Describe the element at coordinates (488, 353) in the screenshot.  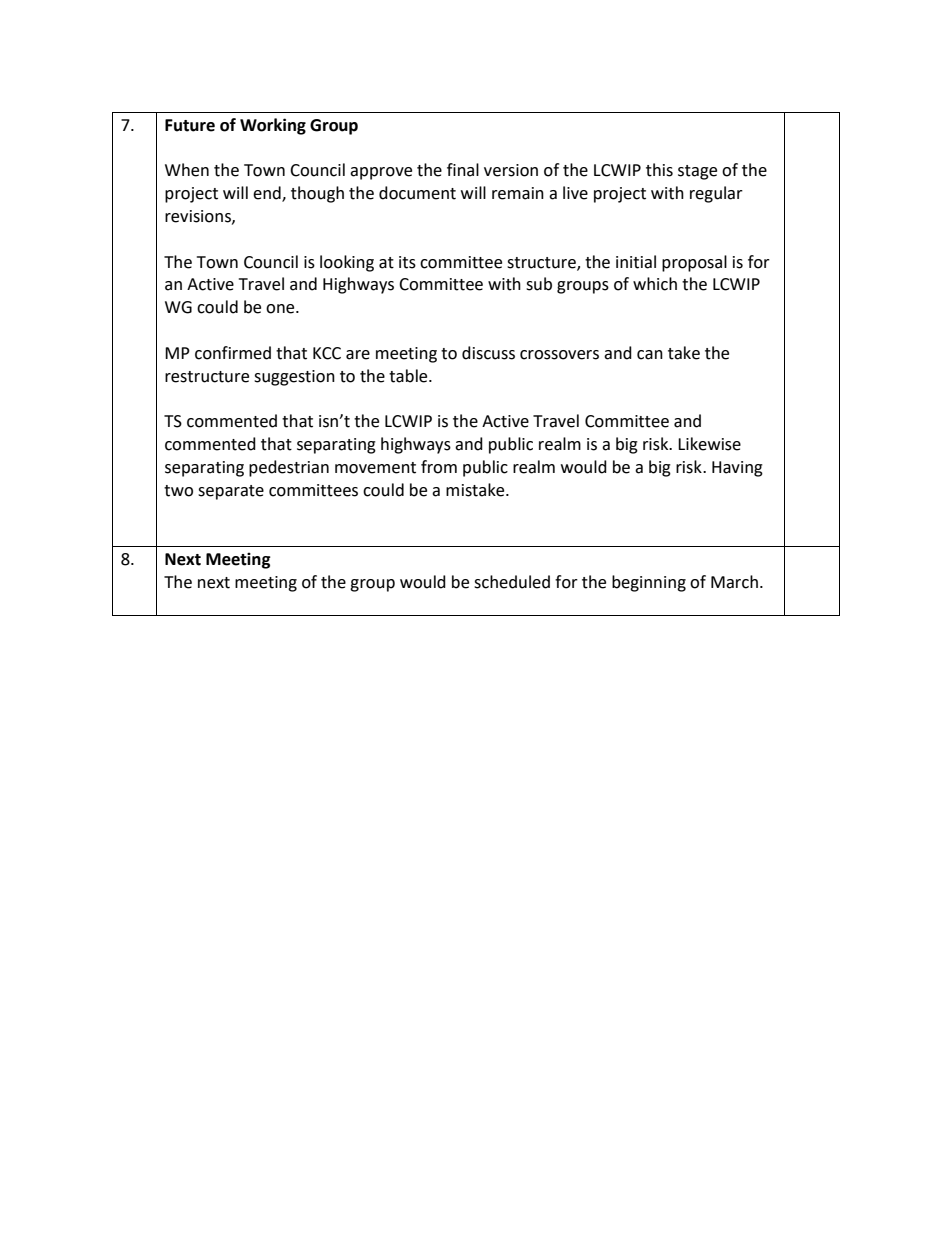
I see `discuss` at that location.
